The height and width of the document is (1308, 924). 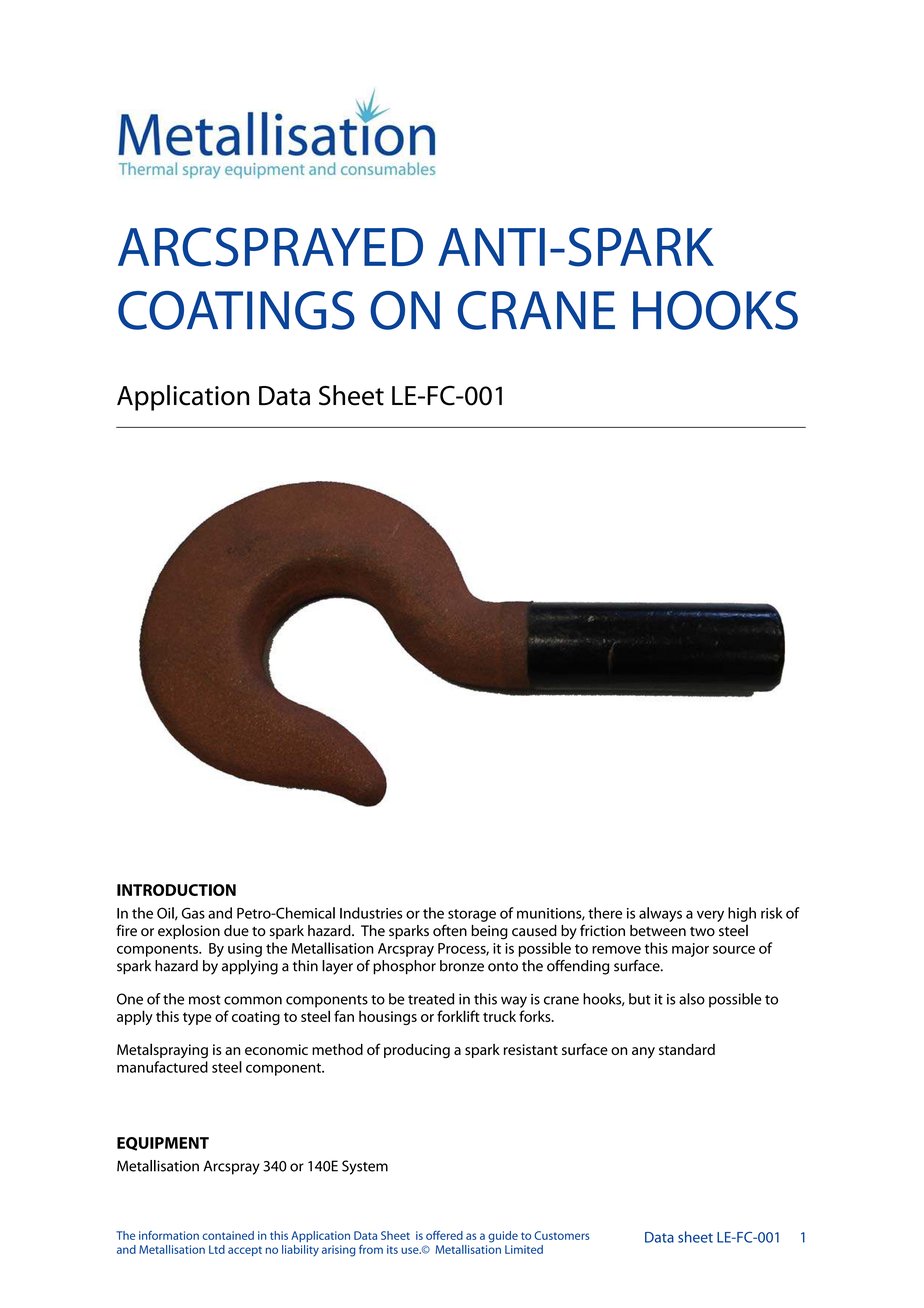 I want to click on Gas, so click(x=193, y=913).
